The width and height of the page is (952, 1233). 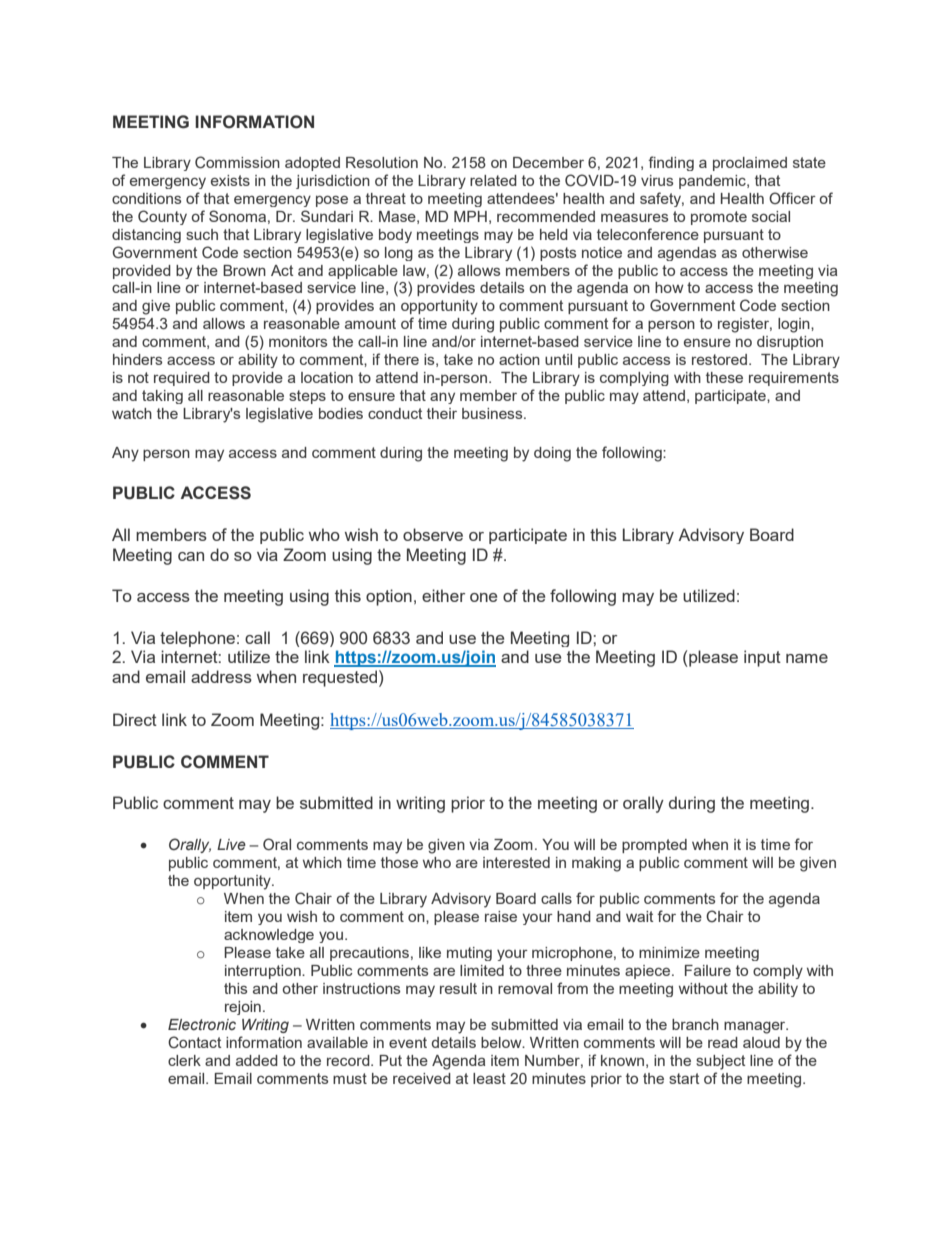 I want to click on input, so click(x=762, y=658).
